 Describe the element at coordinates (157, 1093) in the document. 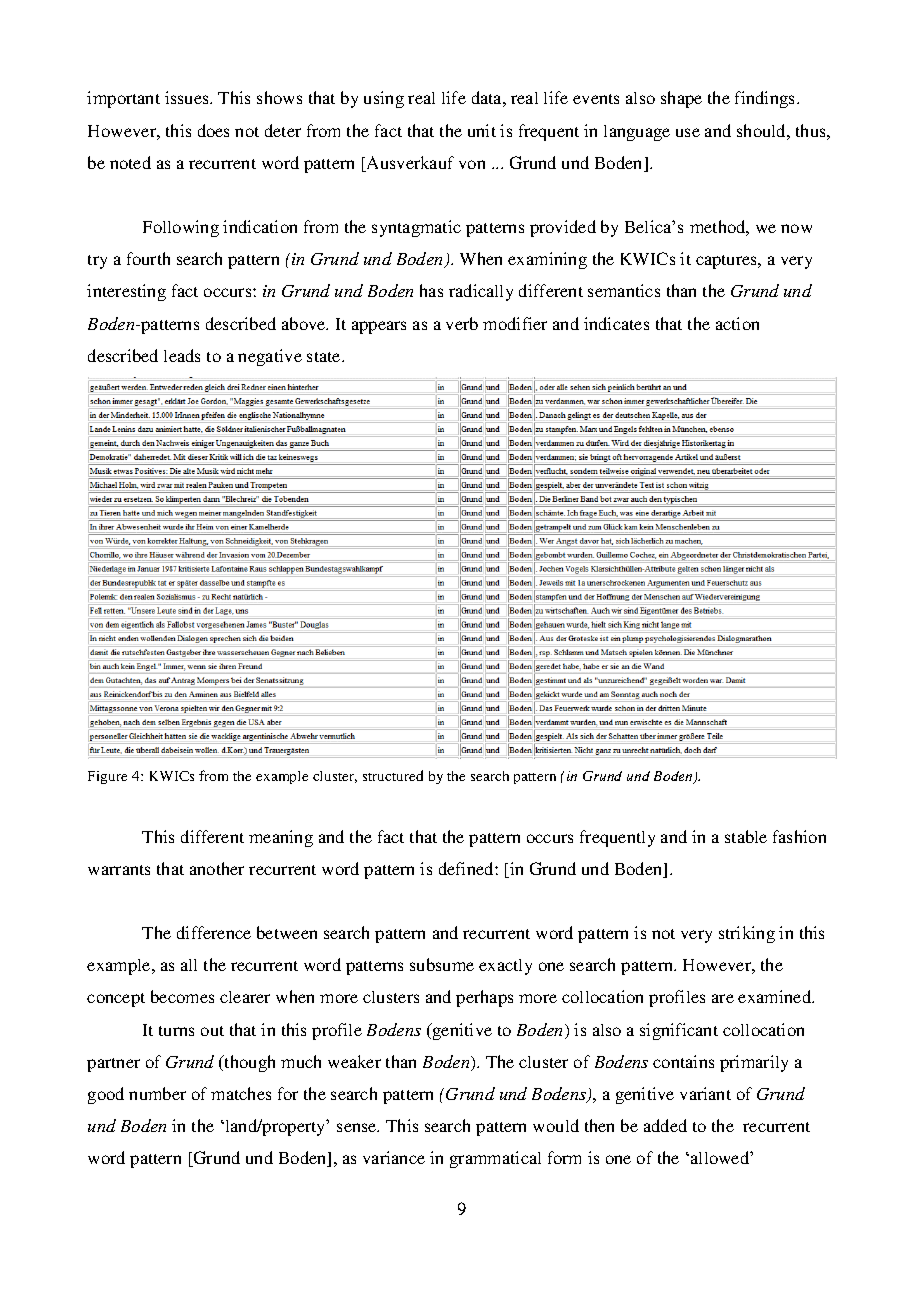

I see `number` at that location.
